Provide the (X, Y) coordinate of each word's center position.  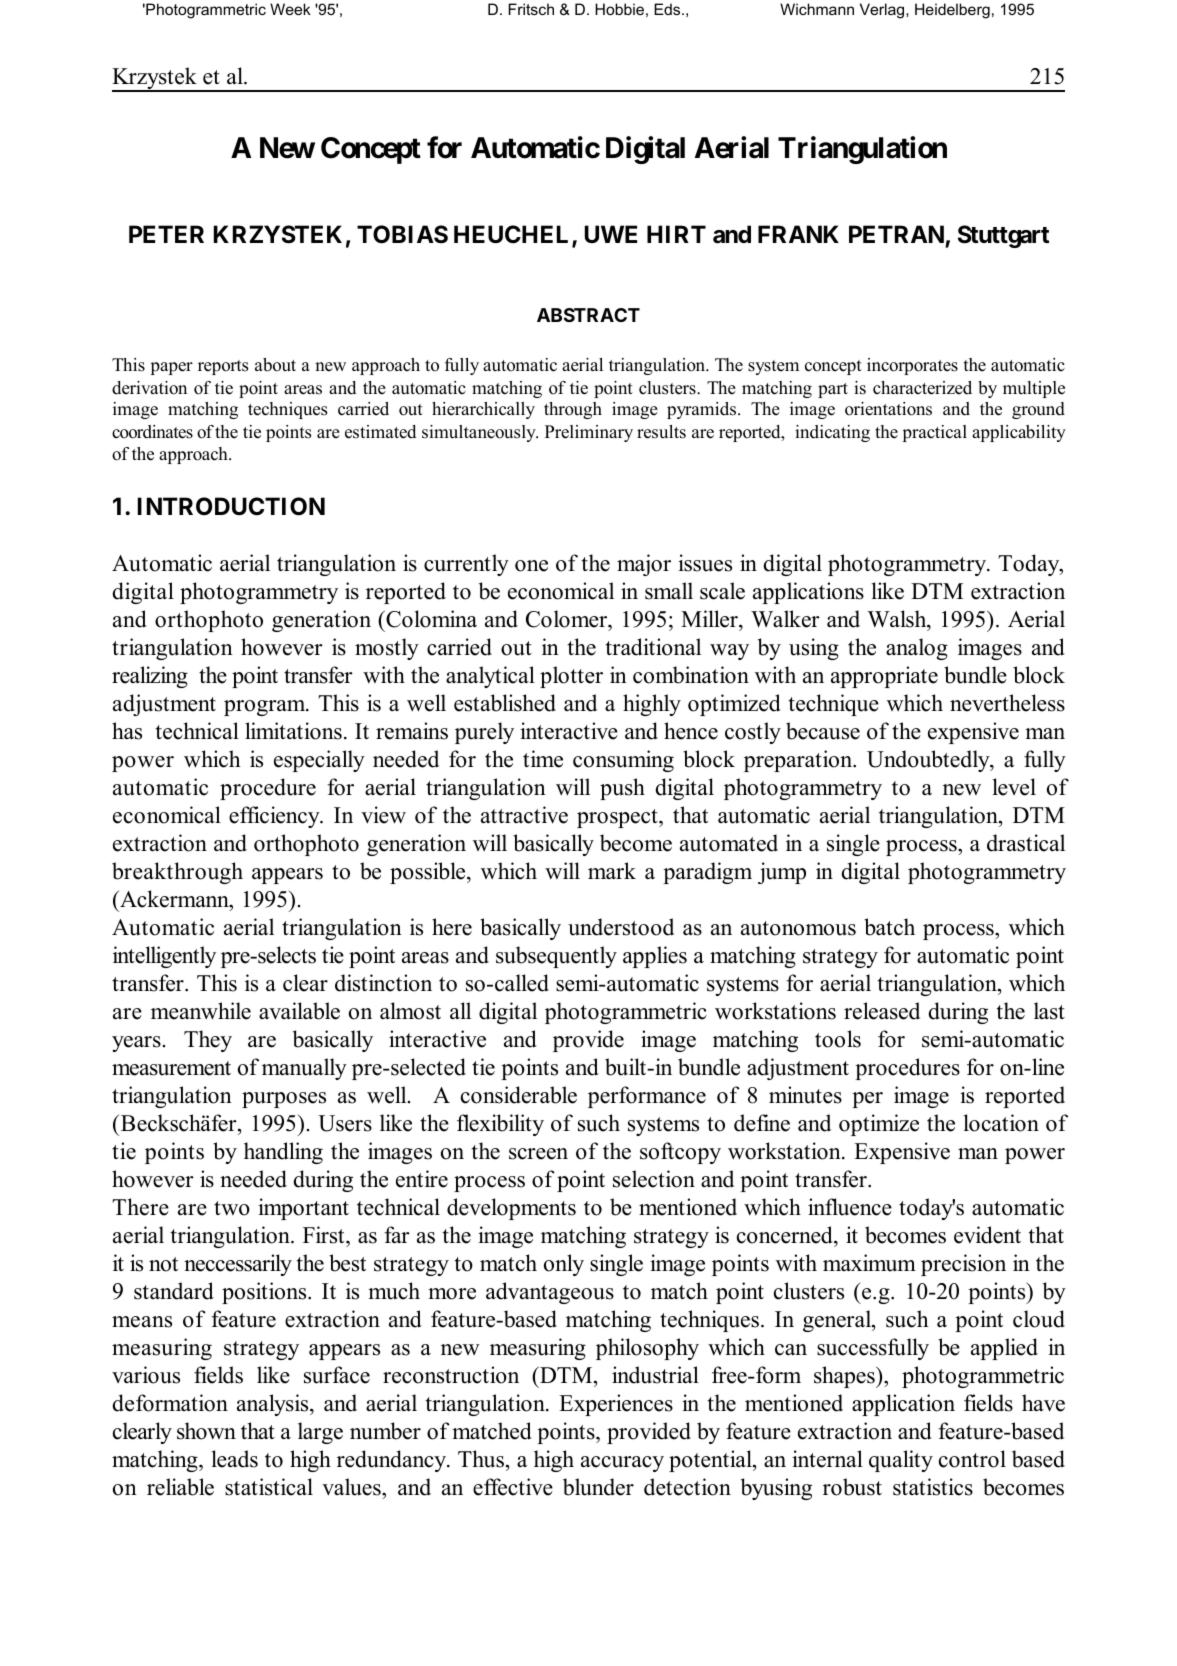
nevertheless (1007, 703)
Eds (668, 9)
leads (235, 1459)
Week (290, 9)
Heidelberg (952, 11)
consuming (623, 761)
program (266, 708)
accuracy (622, 1464)
